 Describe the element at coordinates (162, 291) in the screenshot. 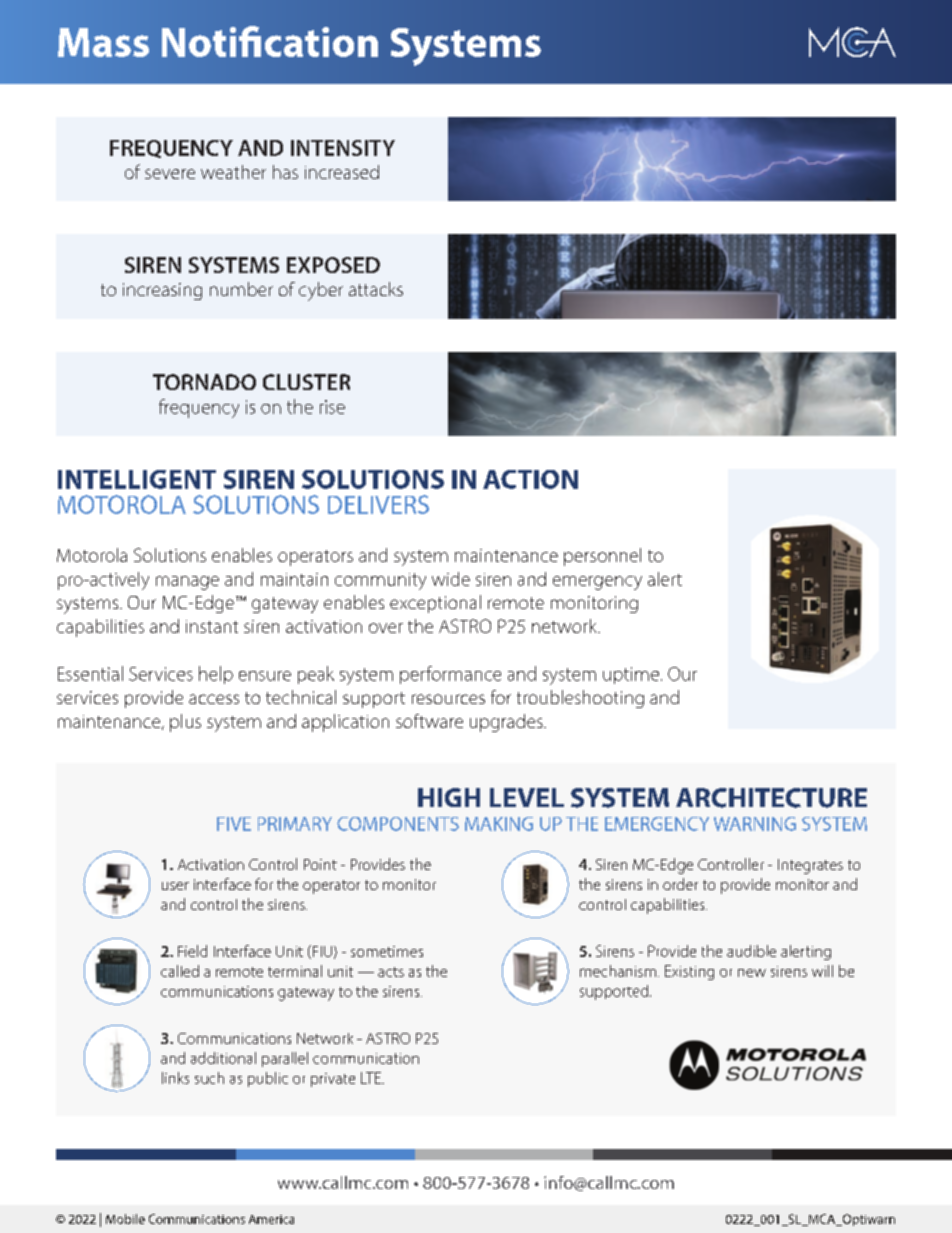

I see `increasing` at that location.
